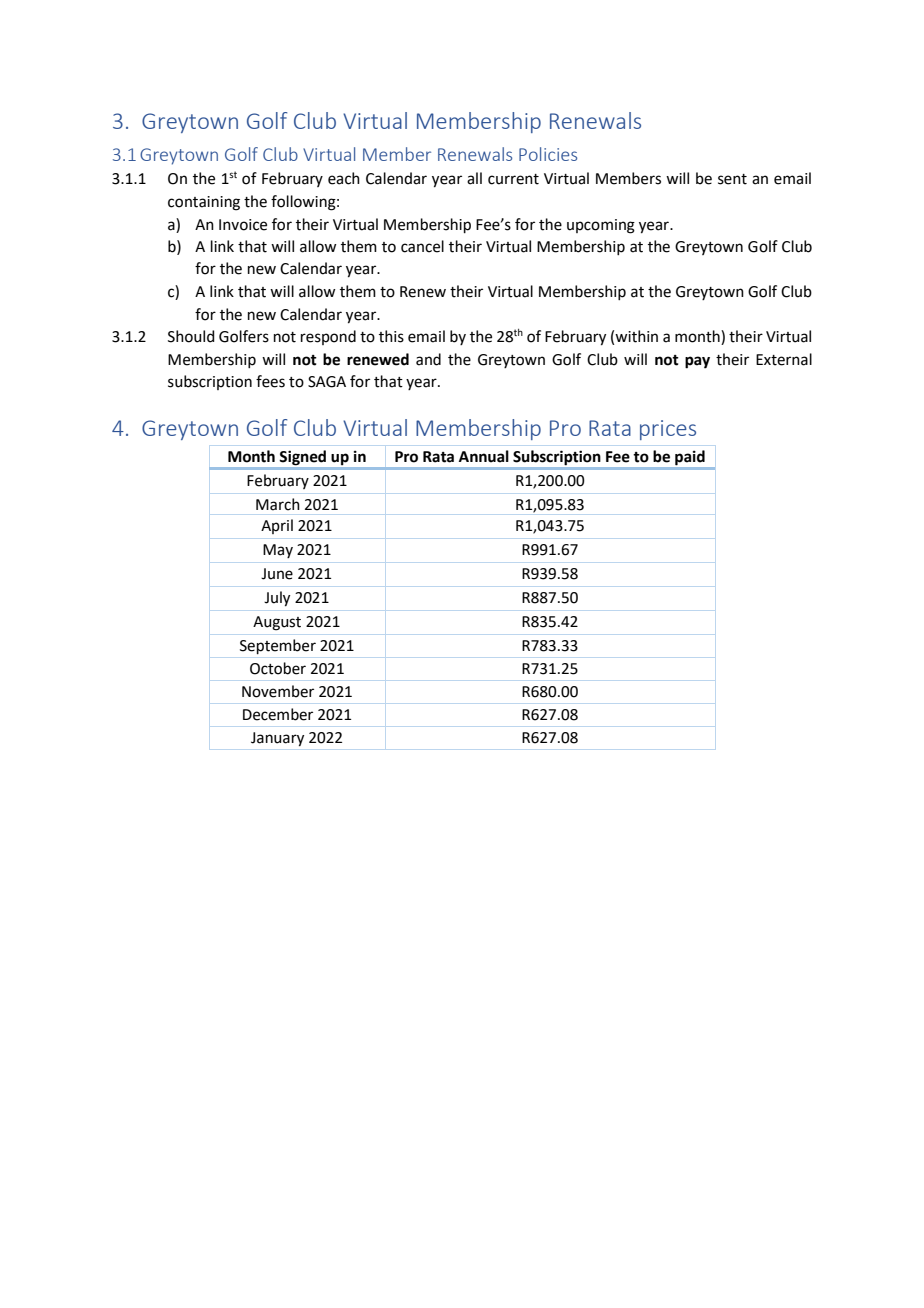  I want to click on January, so click(277, 739).
